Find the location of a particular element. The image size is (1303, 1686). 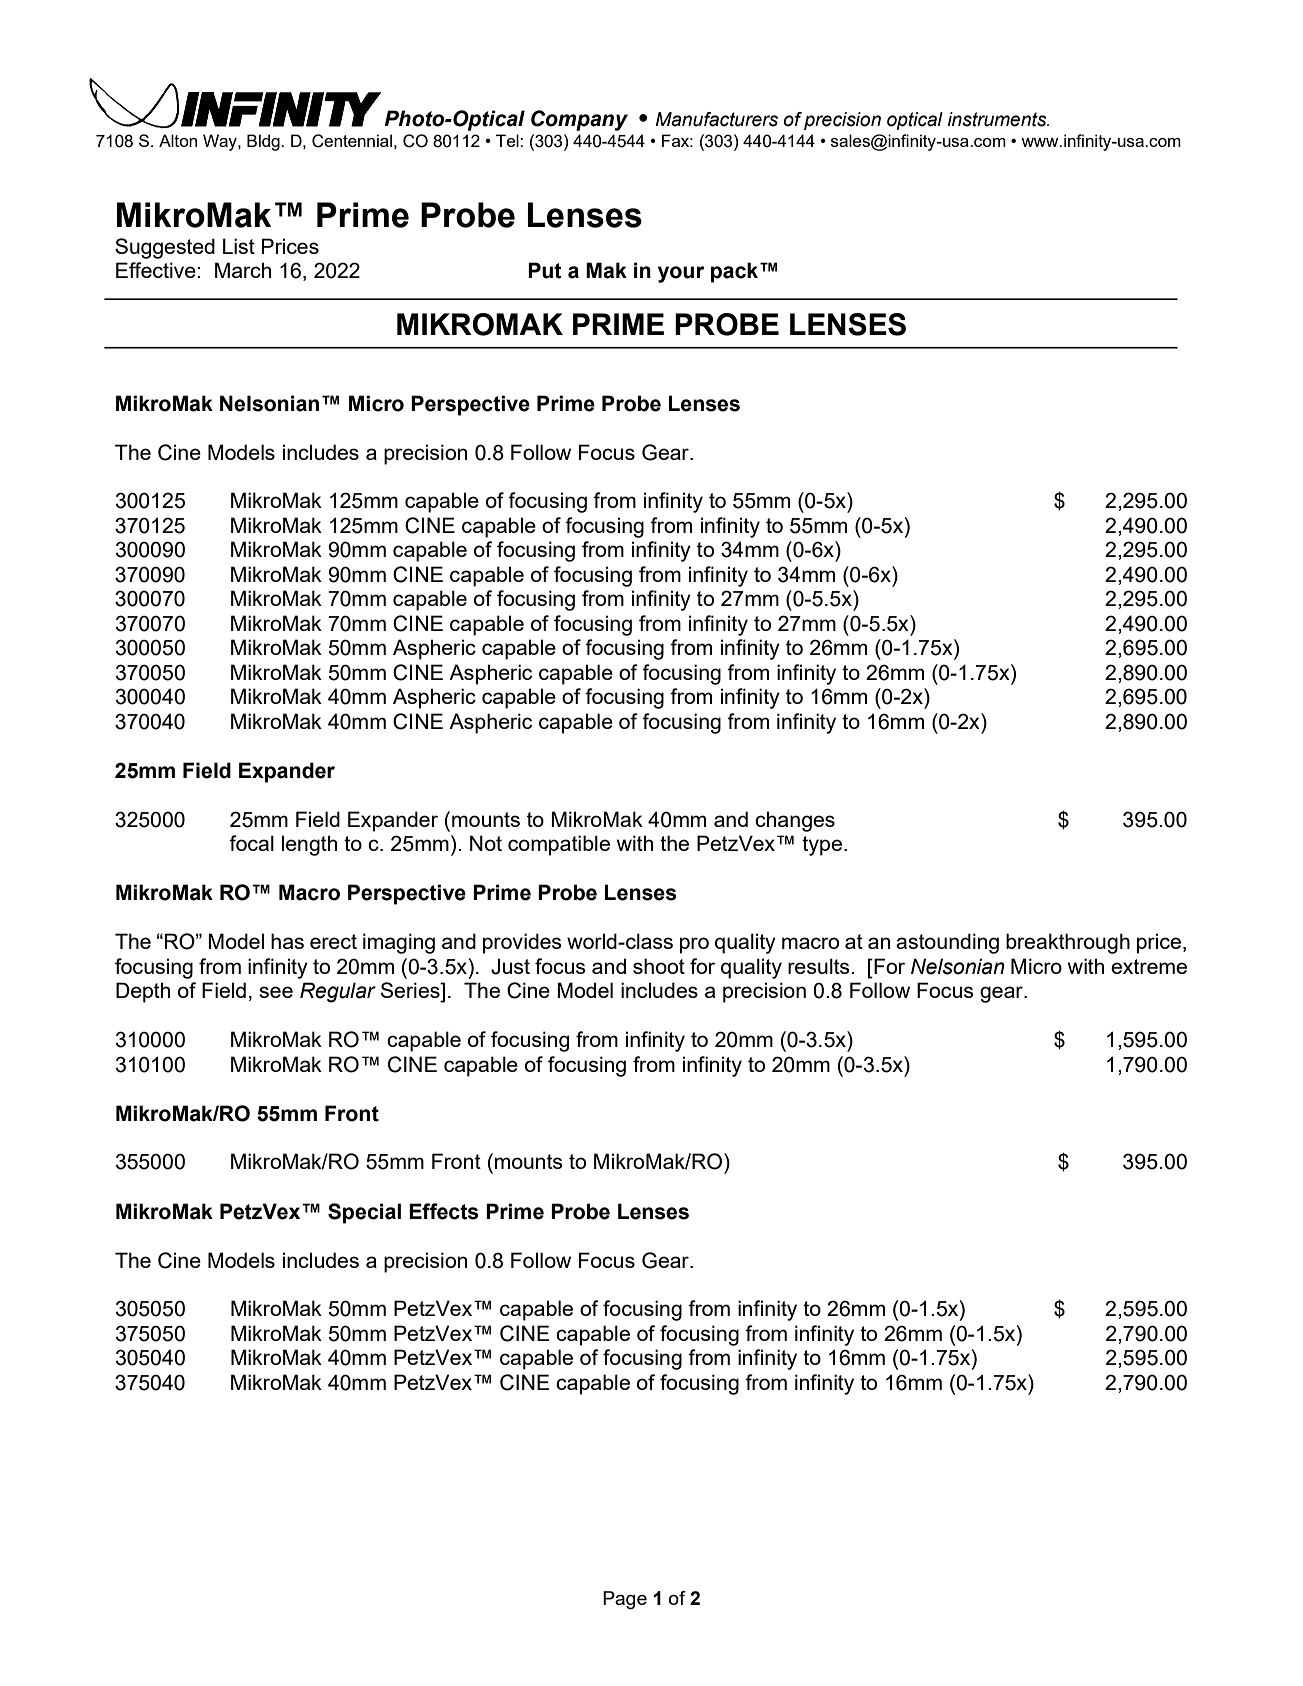

pack is located at coordinates (736, 272).
